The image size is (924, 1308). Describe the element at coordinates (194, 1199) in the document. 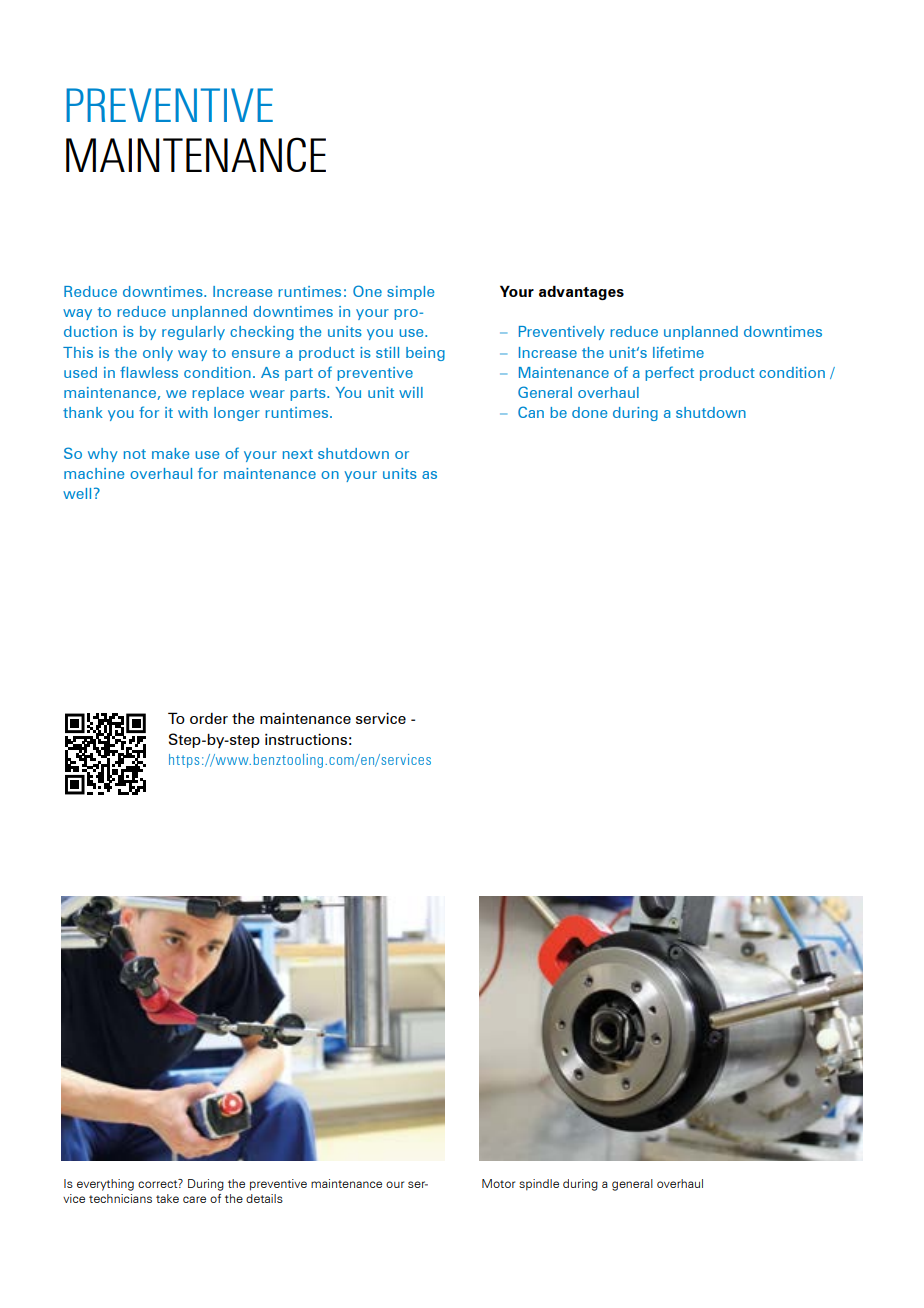

I see `care` at that location.
